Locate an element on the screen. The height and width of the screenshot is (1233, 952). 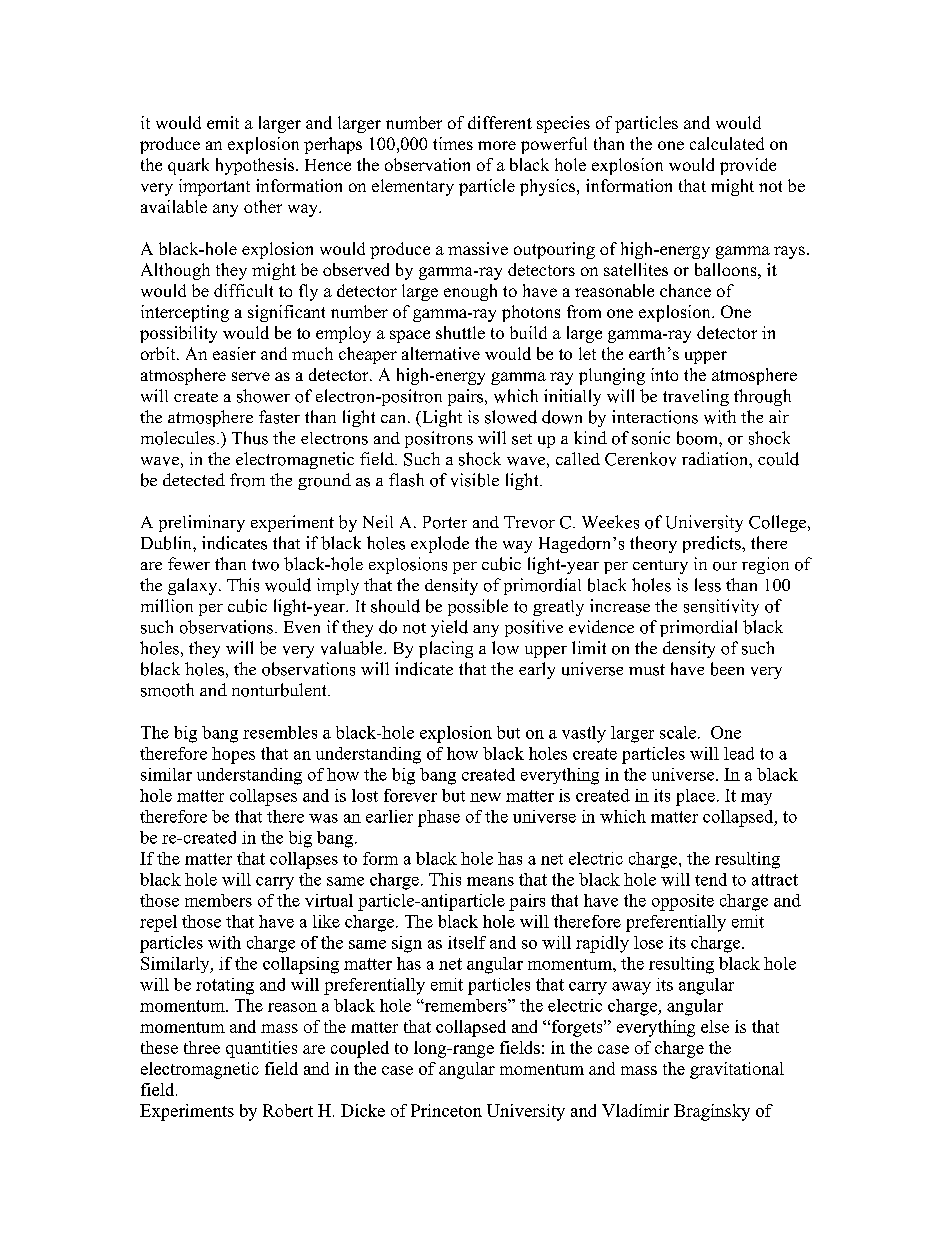
gravitational is located at coordinates (737, 1070).
